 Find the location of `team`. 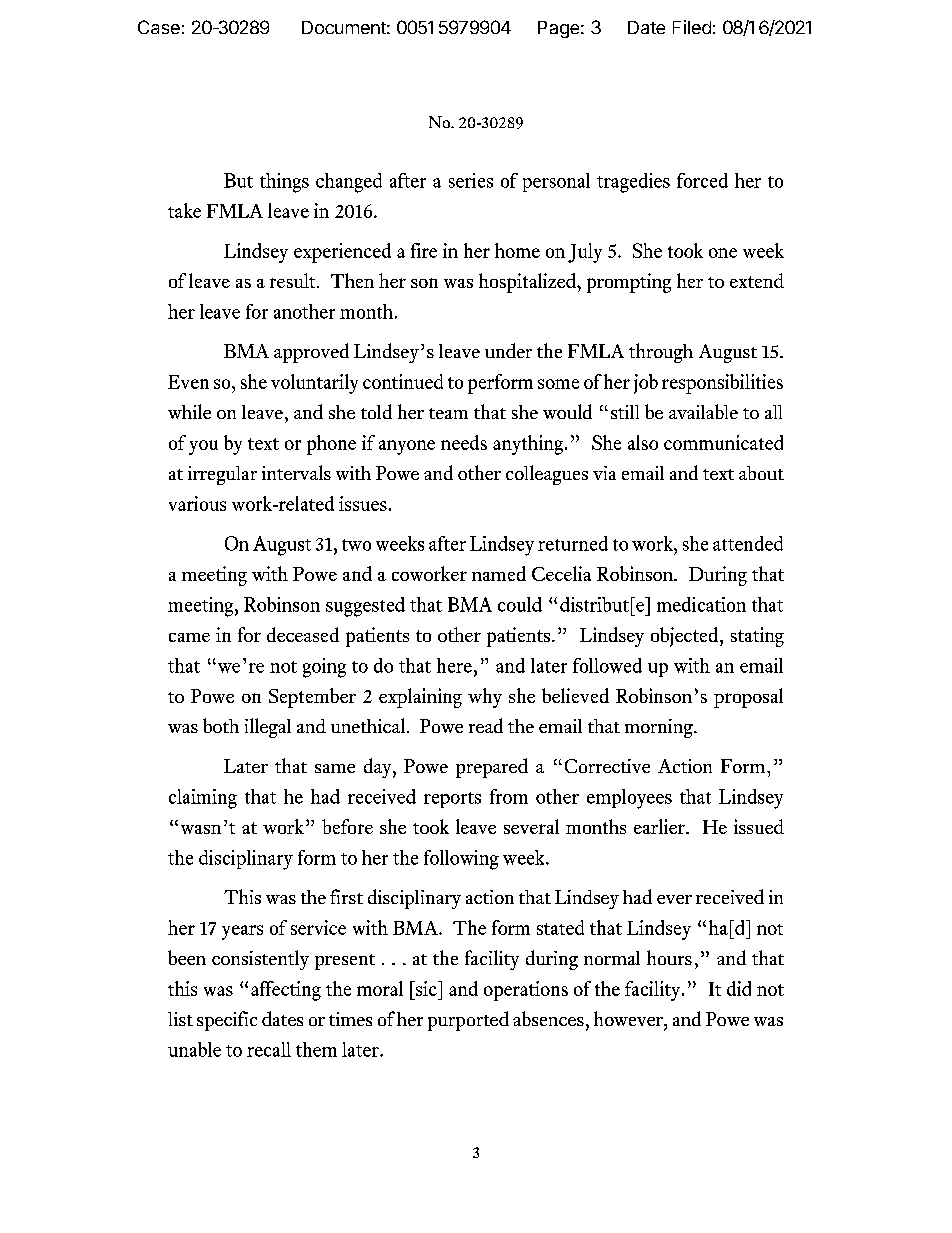

team is located at coordinates (448, 413).
